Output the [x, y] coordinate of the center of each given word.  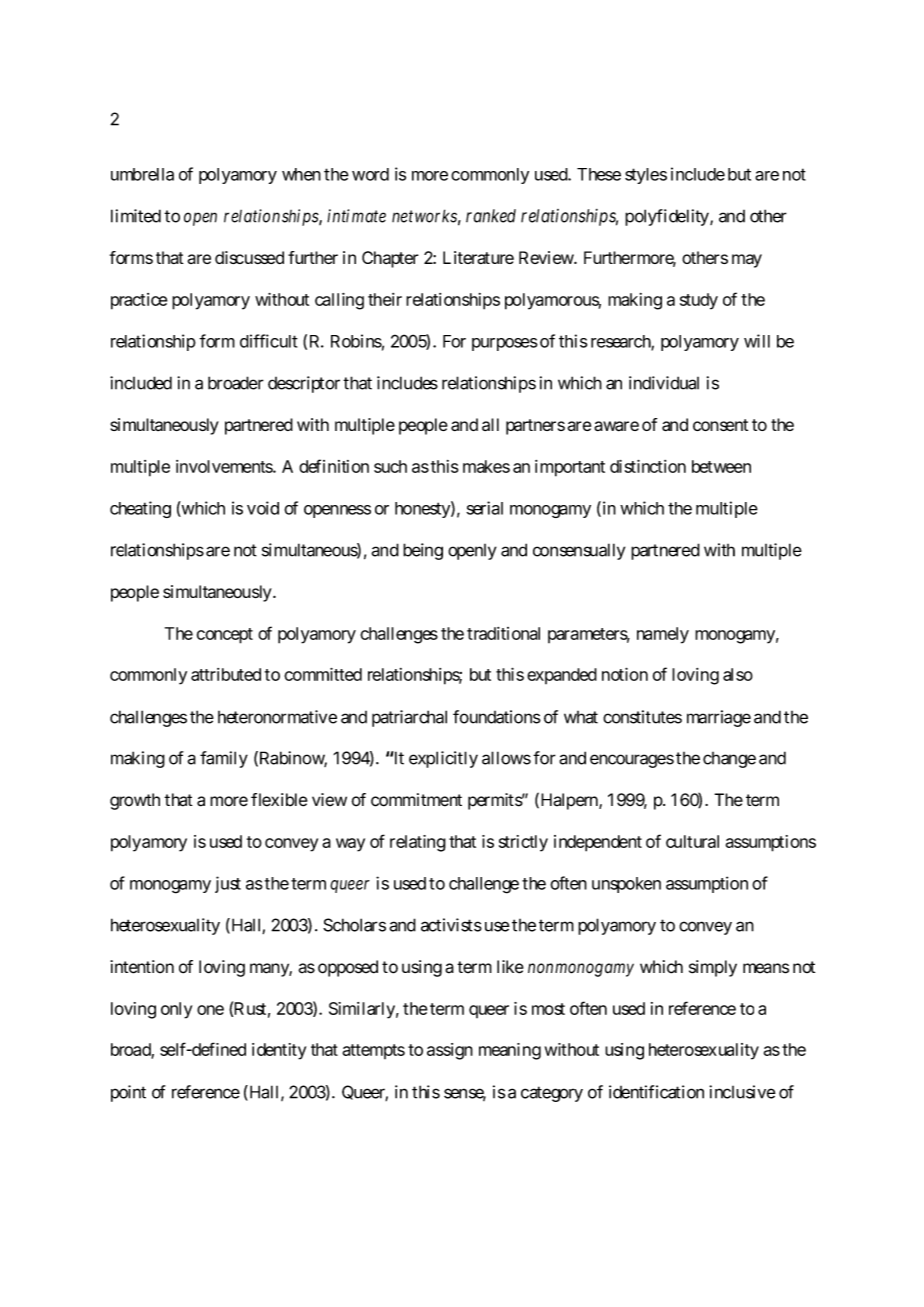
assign [450, 1051]
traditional [503, 633]
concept [225, 636]
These [599, 174]
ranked [491, 216]
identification [656, 1092]
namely [663, 635]
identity [279, 1051]
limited [136, 216]
